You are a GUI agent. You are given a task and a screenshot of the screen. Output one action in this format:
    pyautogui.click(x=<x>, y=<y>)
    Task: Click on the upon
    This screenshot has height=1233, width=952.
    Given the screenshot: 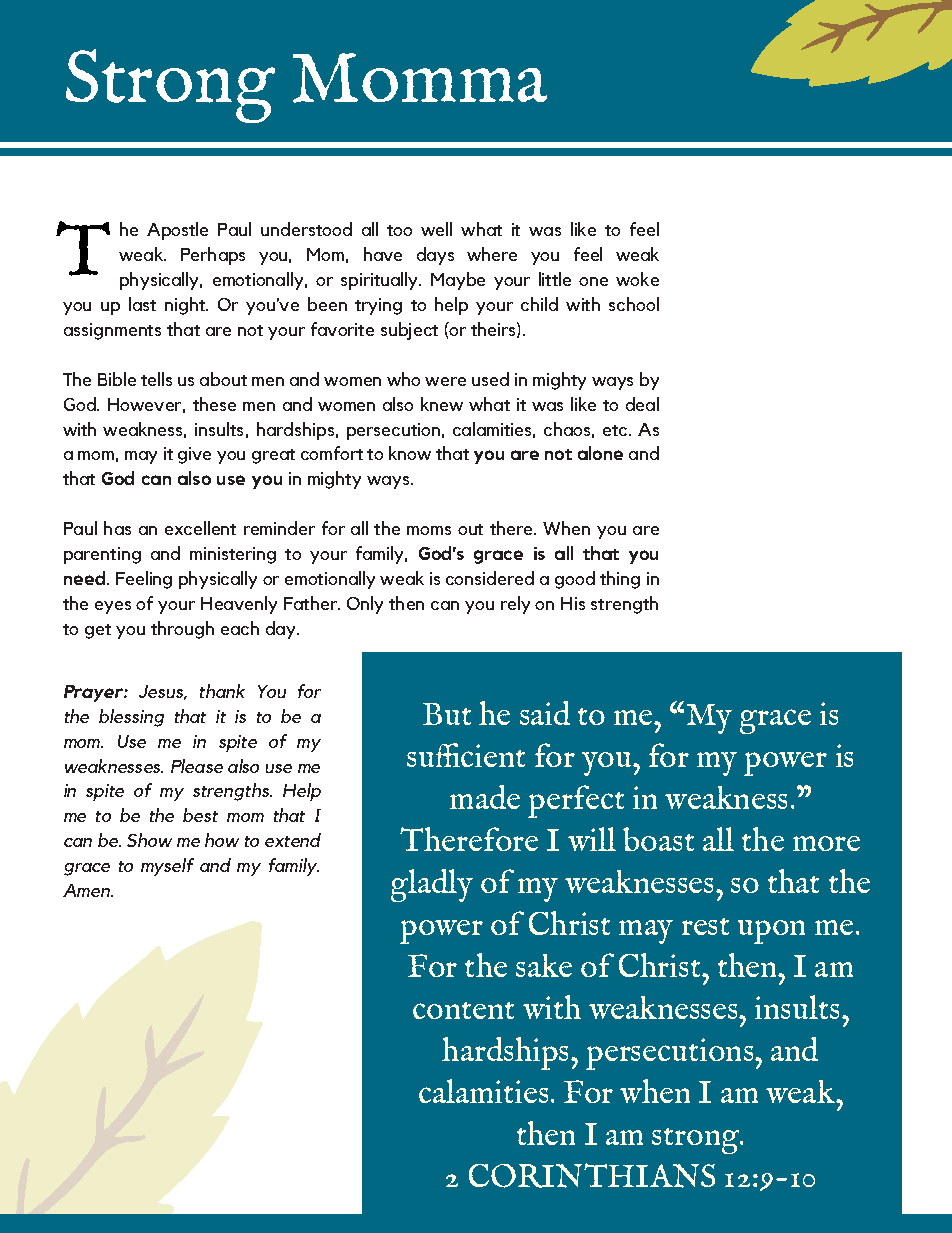 What is the action you would take?
    pyautogui.click(x=771, y=932)
